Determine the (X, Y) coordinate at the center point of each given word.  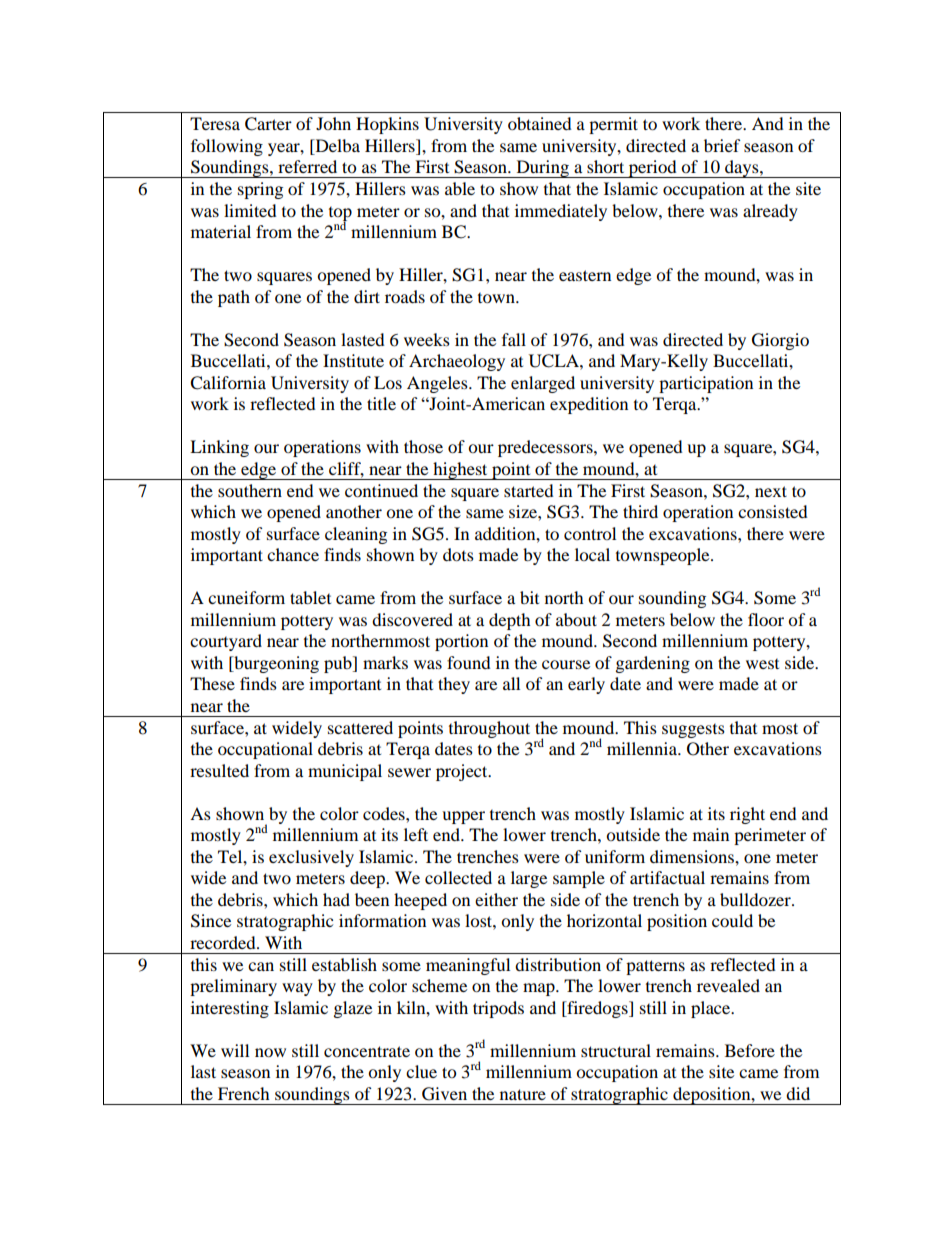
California (228, 383)
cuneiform (246, 597)
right (747, 815)
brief (722, 145)
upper (463, 817)
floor (766, 619)
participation (706, 384)
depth (510, 621)
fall (514, 339)
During (542, 169)
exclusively (311, 858)
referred (307, 166)
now (270, 1052)
